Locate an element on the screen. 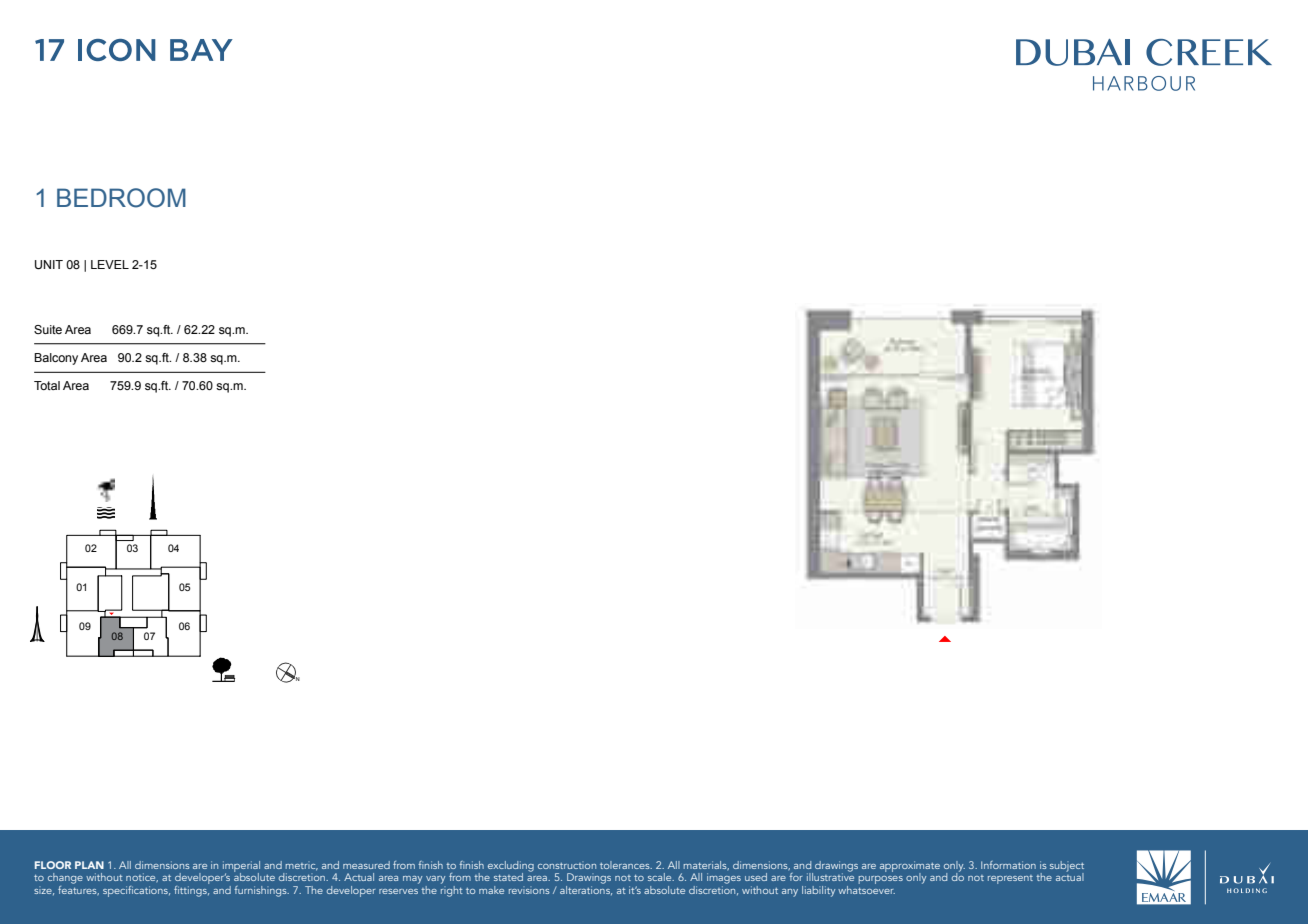  excluding is located at coordinates (511, 867).
